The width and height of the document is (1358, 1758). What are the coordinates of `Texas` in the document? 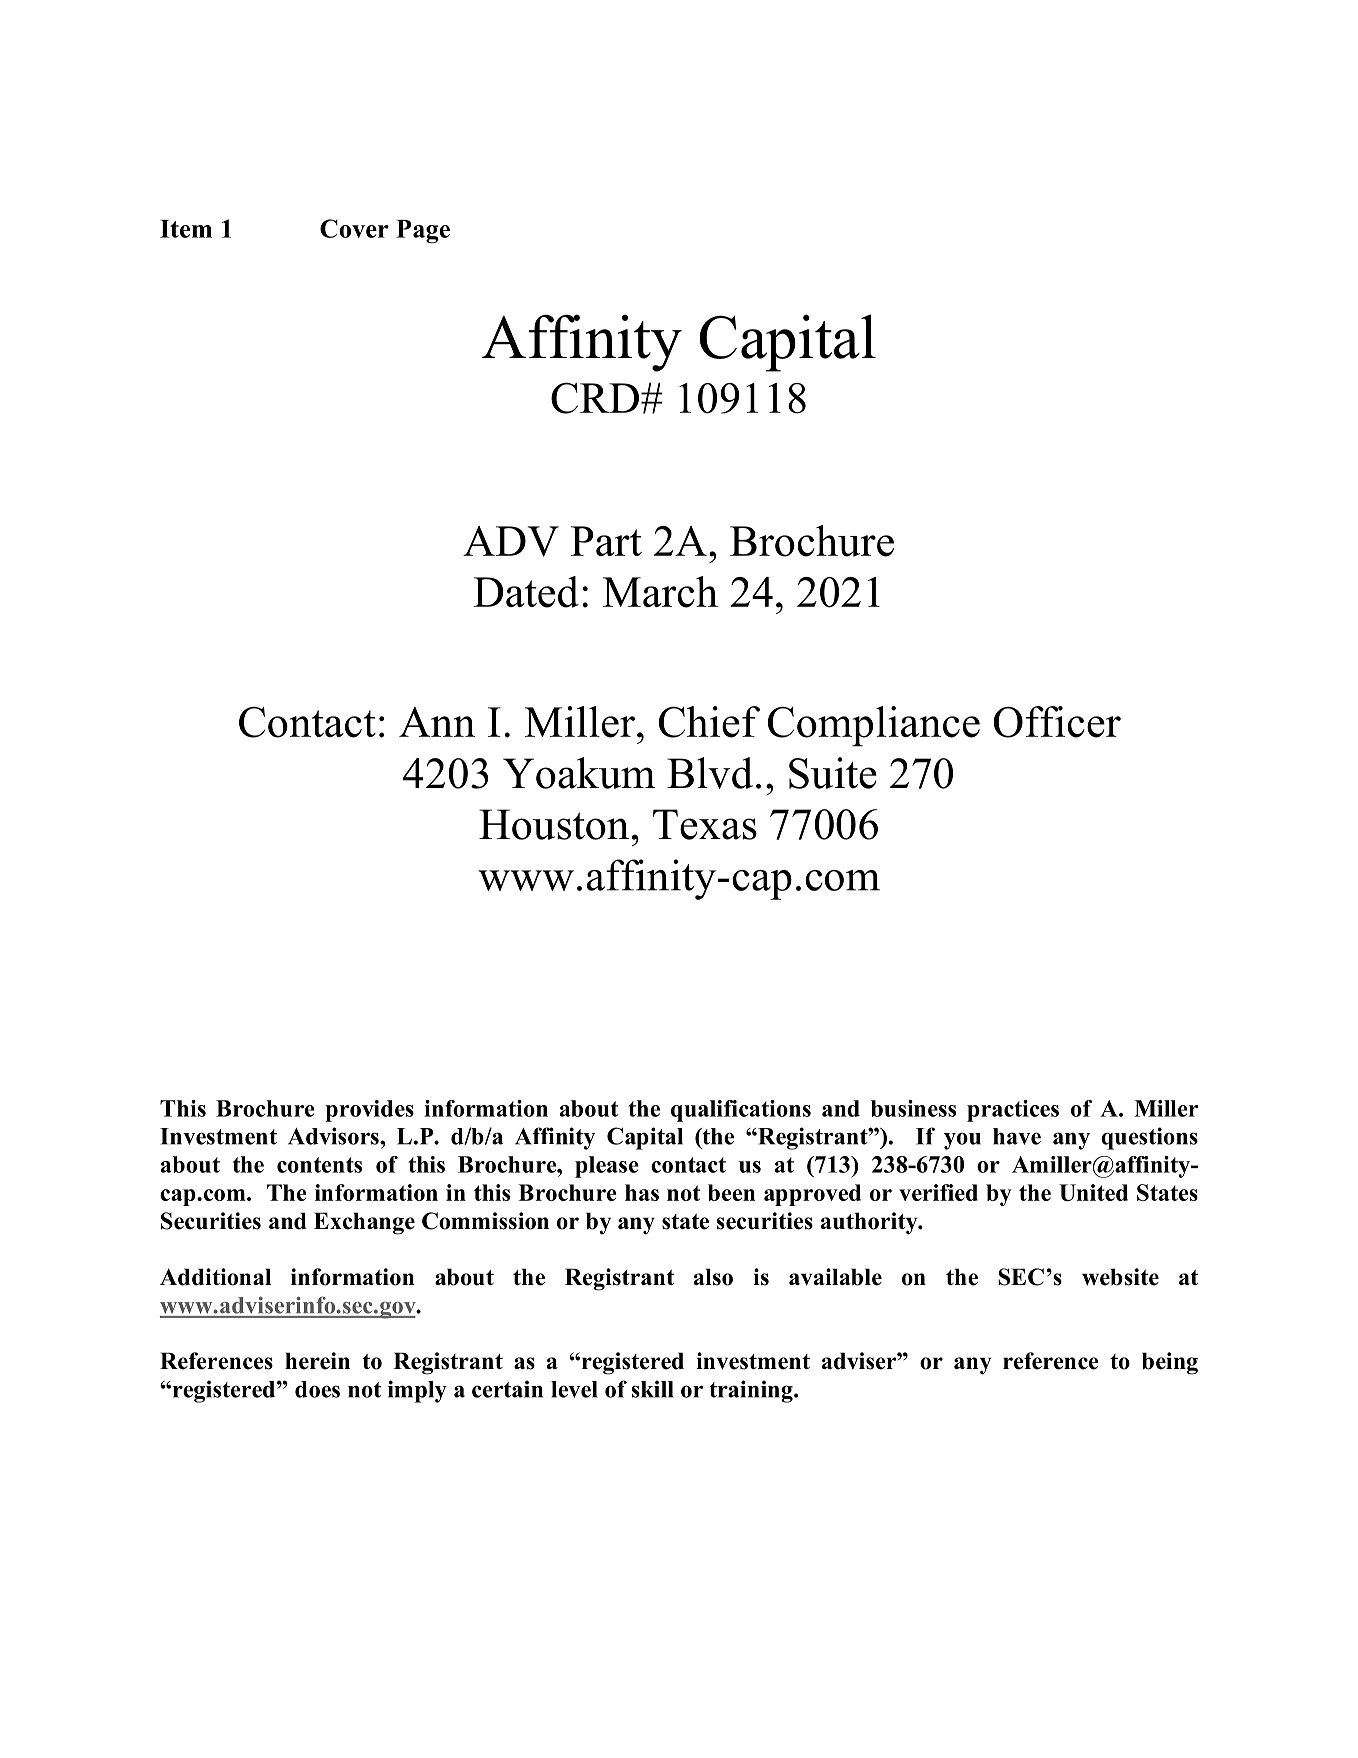 It's located at (705, 824).
